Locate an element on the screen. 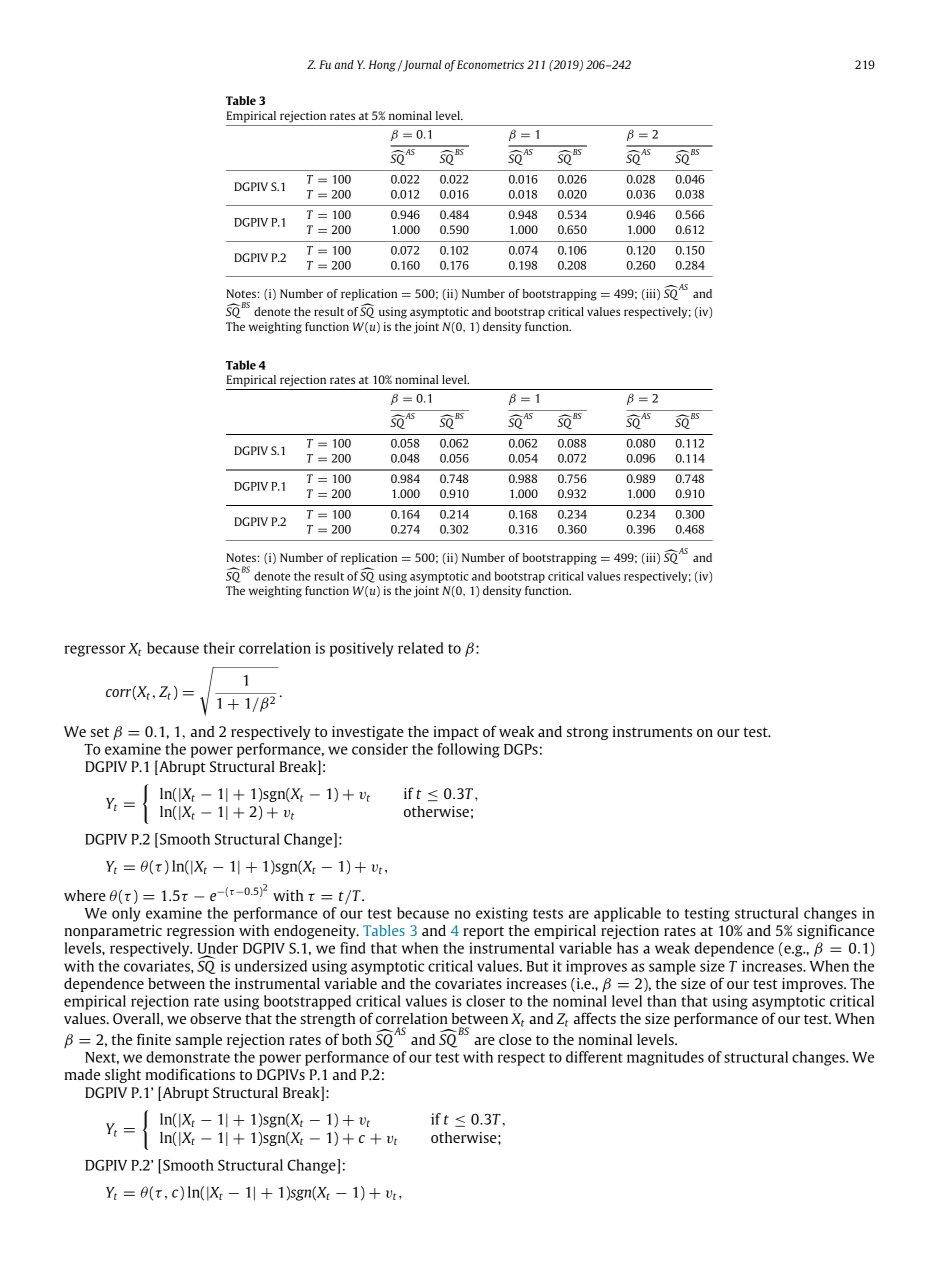  where is located at coordinates (85, 895).
